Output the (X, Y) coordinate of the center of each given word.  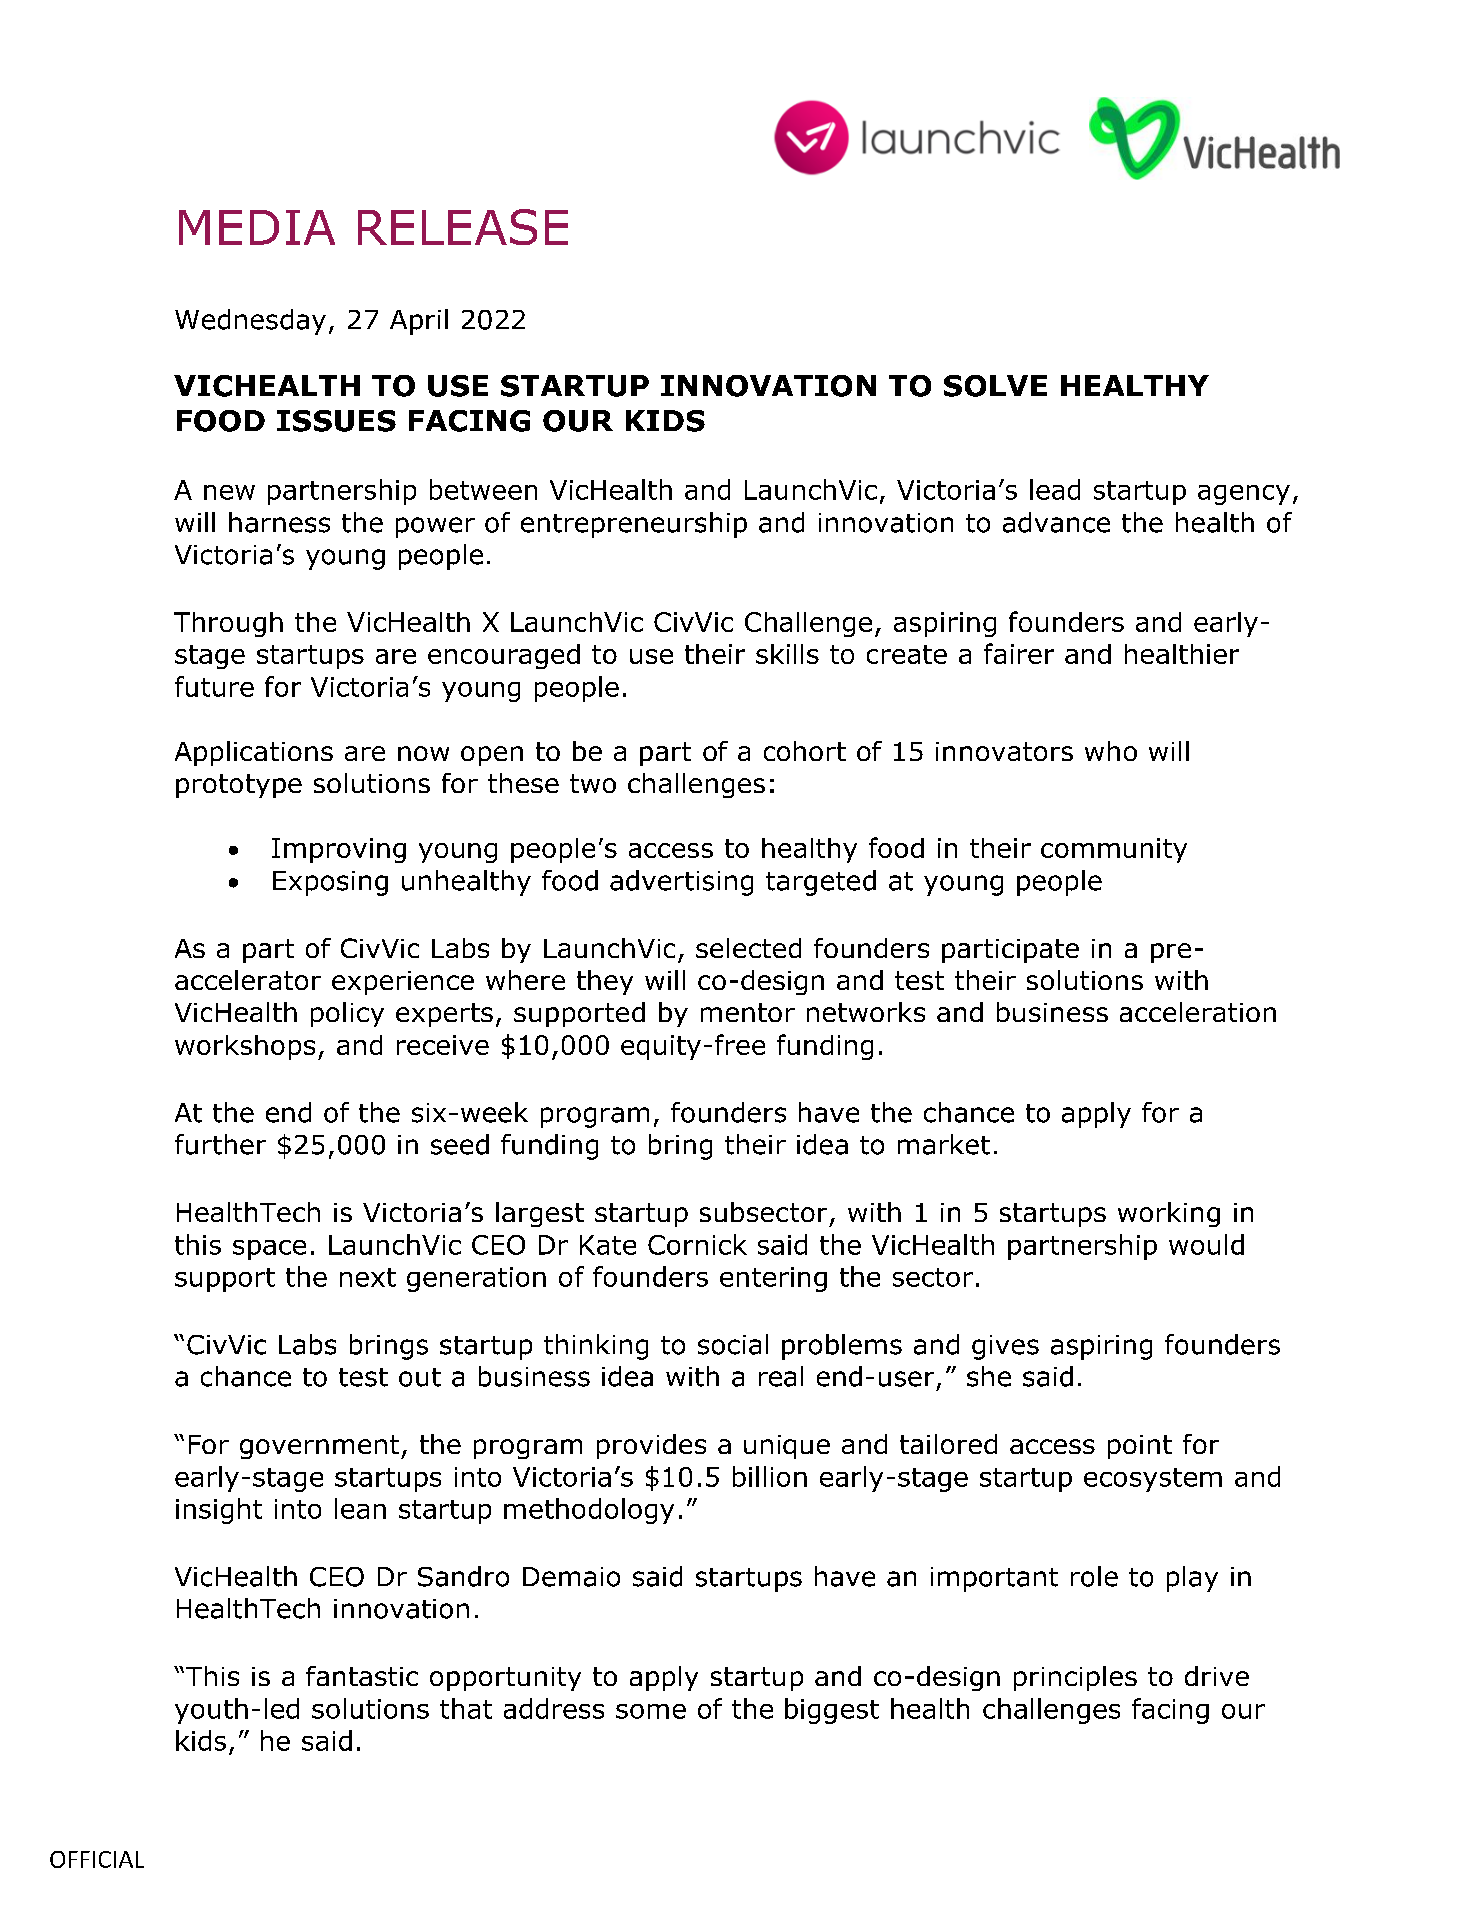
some (651, 1711)
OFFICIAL (97, 1859)
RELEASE (463, 227)
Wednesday (250, 322)
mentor (748, 1012)
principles (1075, 1678)
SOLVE (995, 386)
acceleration (1198, 1012)
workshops (245, 1047)
